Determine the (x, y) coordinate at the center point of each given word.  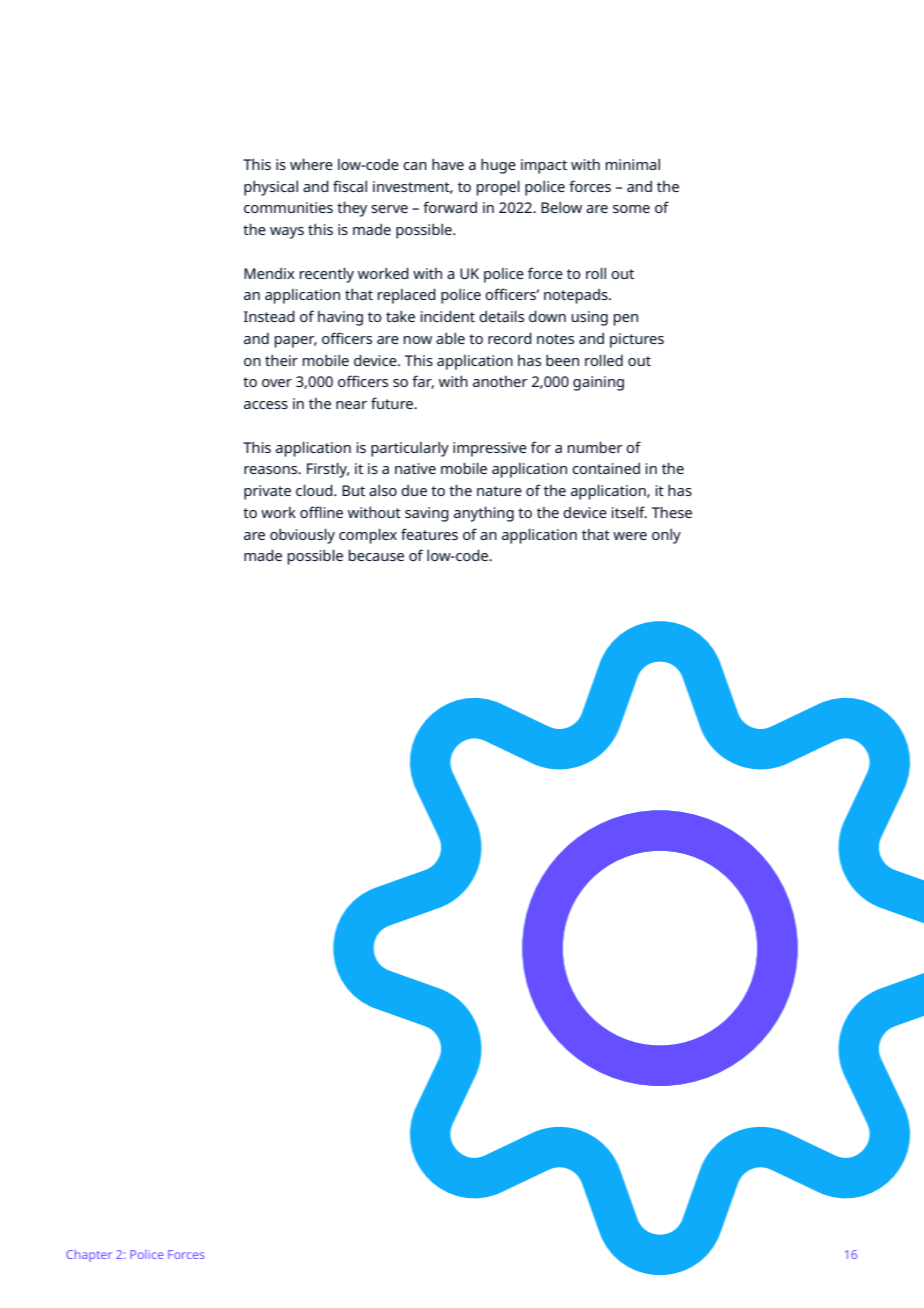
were (630, 536)
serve (389, 209)
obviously (302, 536)
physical (271, 188)
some (631, 209)
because (376, 555)
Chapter (89, 1256)
